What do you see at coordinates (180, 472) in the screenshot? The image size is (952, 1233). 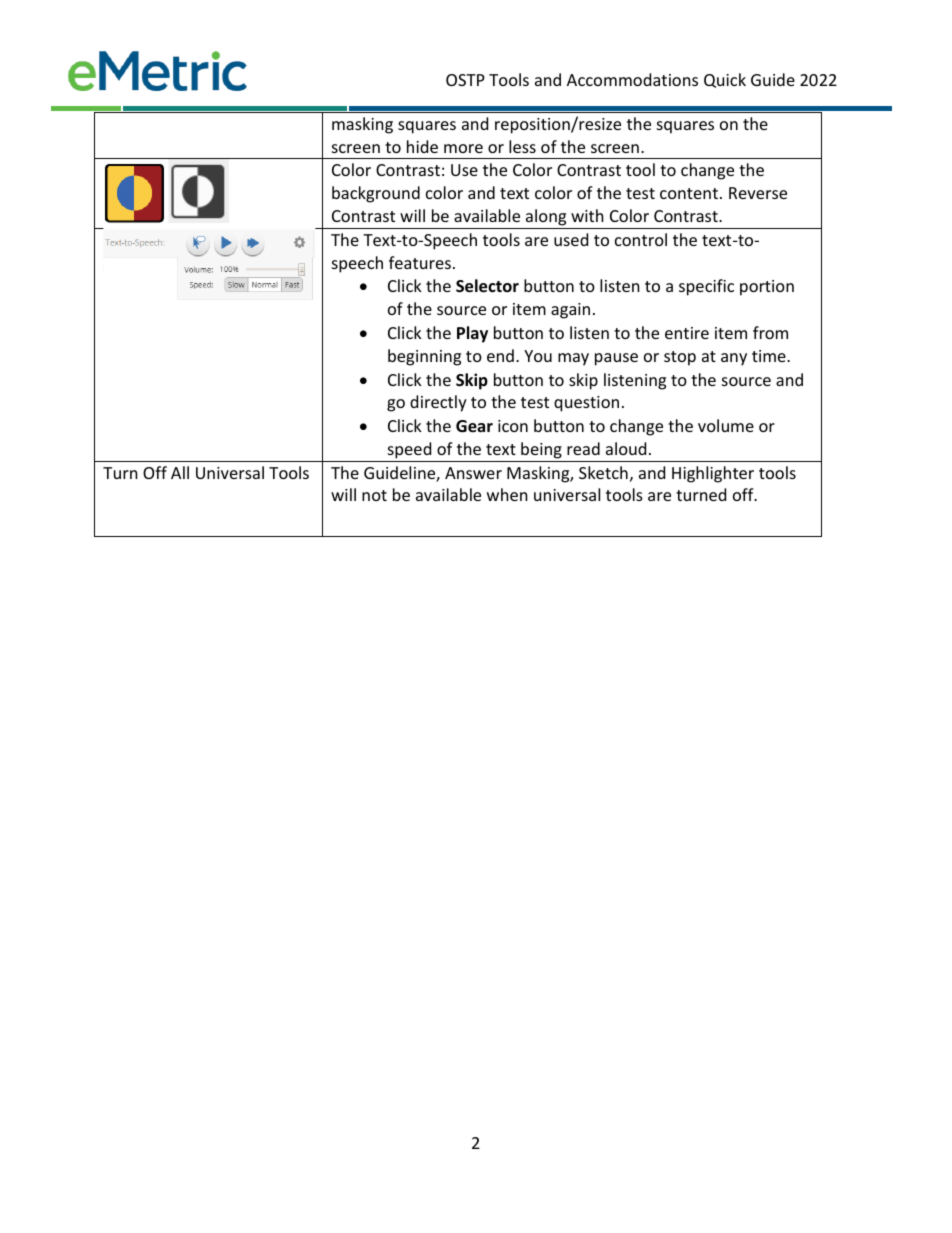 I see `All` at bounding box center [180, 472].
